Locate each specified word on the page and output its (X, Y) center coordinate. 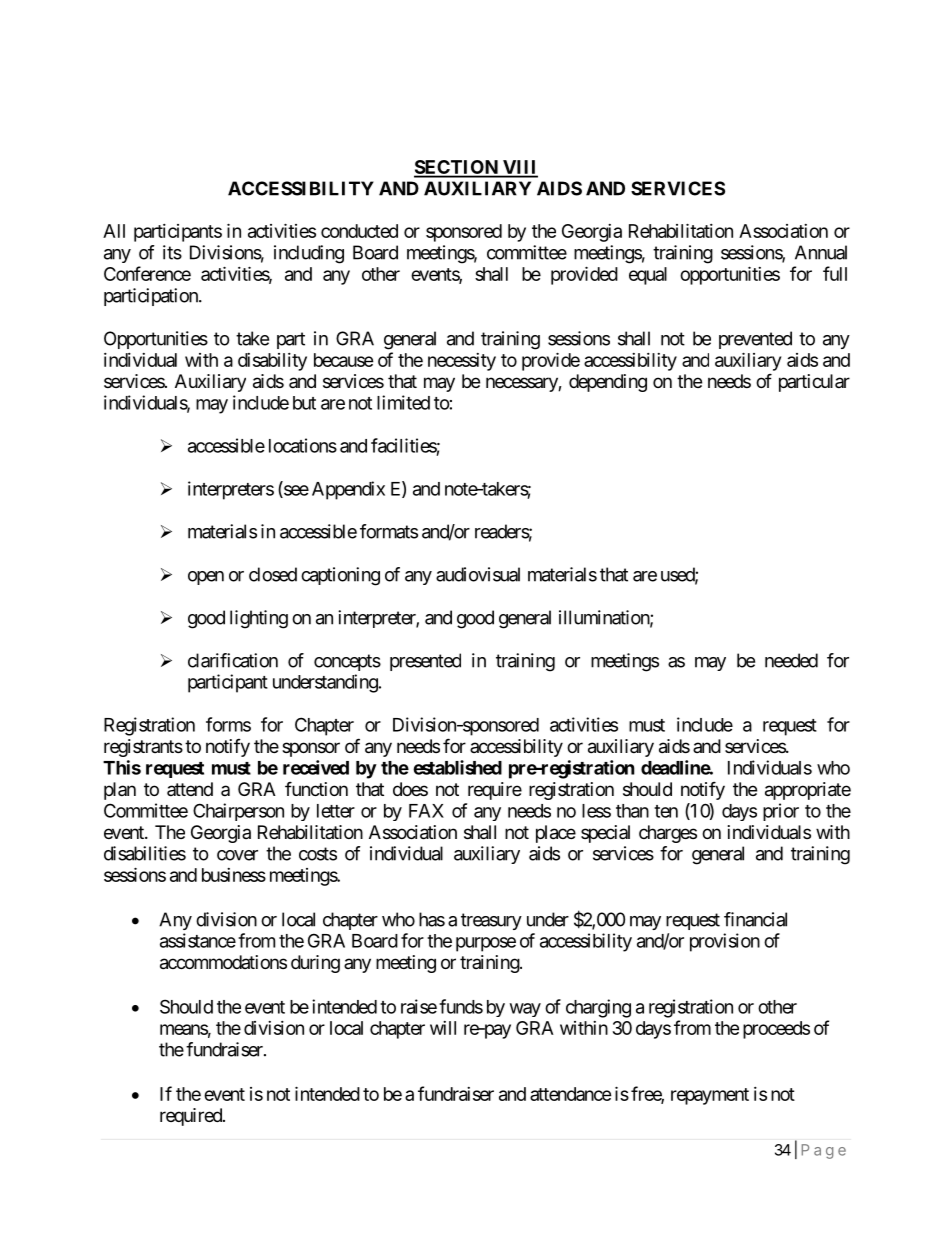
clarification (233, 660)
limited (403, 402)
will (443, 1028)
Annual (821, 252)
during (315, 964)
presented (425, 662)
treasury (491, 921)
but (304, 403)
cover (237, 855)
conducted (359, 231)
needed (791, 660)
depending (608, 383)
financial (755, 919)
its (172, 252)
